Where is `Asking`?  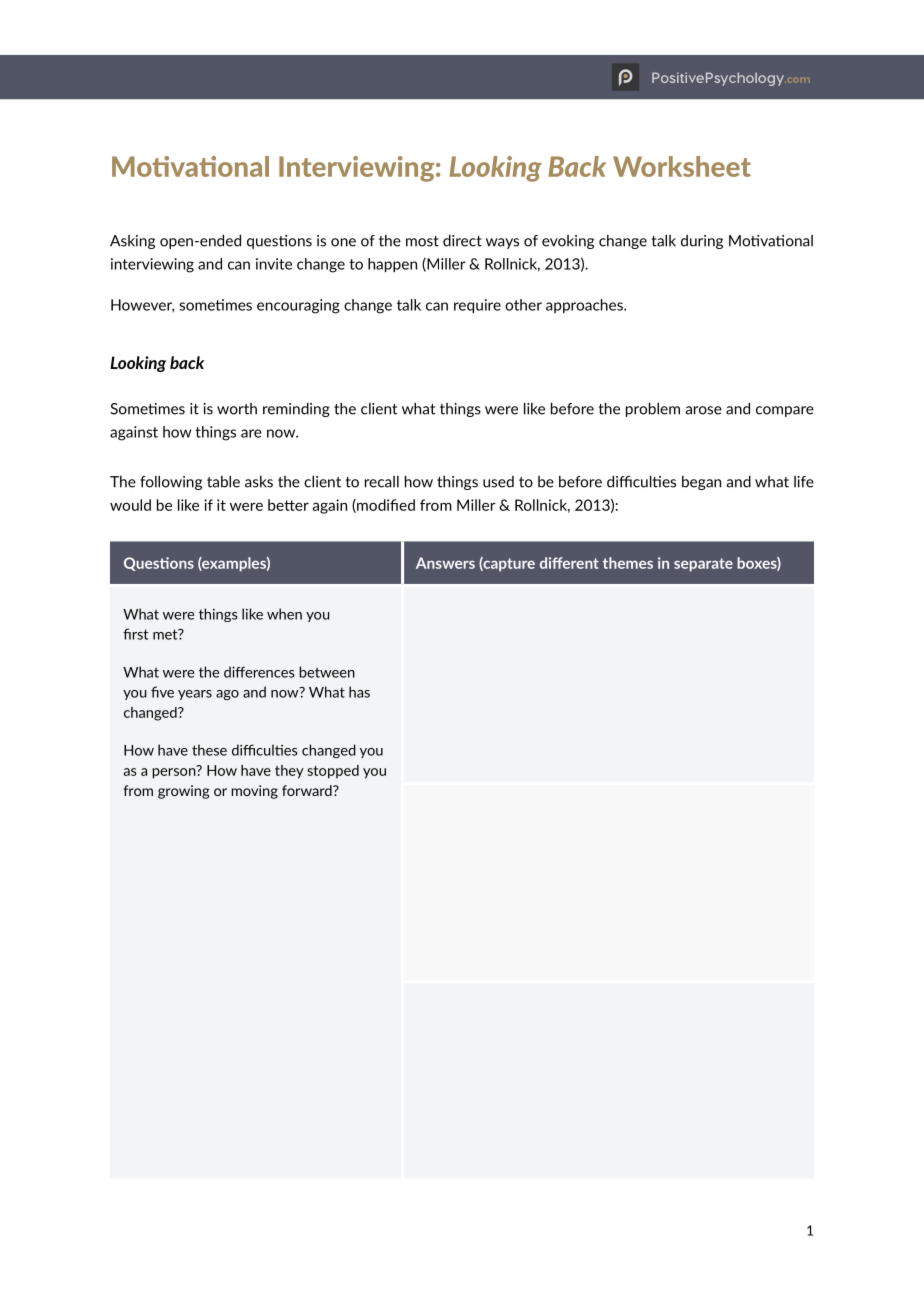
Asking is located at coordinates (132, 242).
